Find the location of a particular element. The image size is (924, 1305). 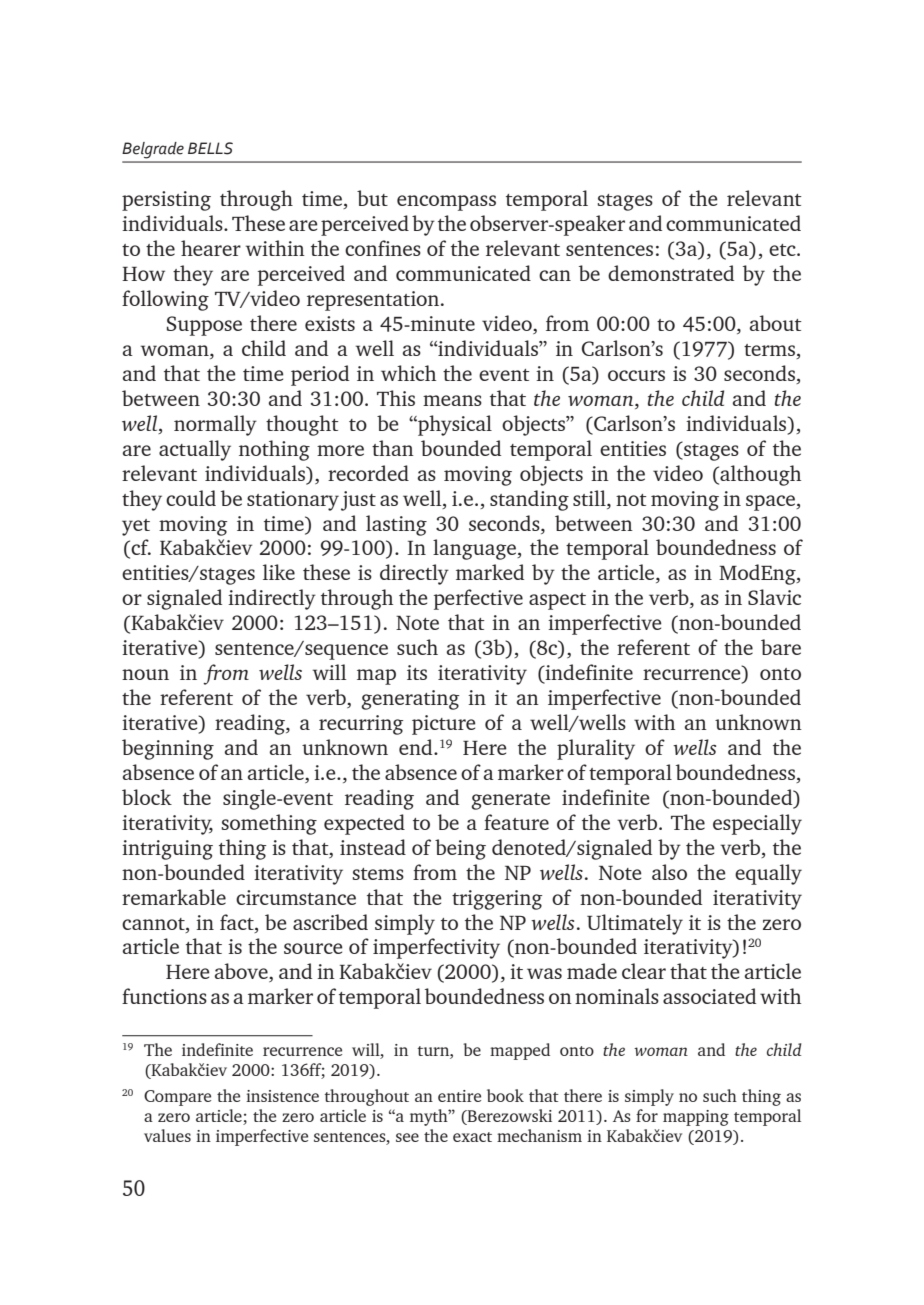

Compare is located at coordinates (177, 1098).
